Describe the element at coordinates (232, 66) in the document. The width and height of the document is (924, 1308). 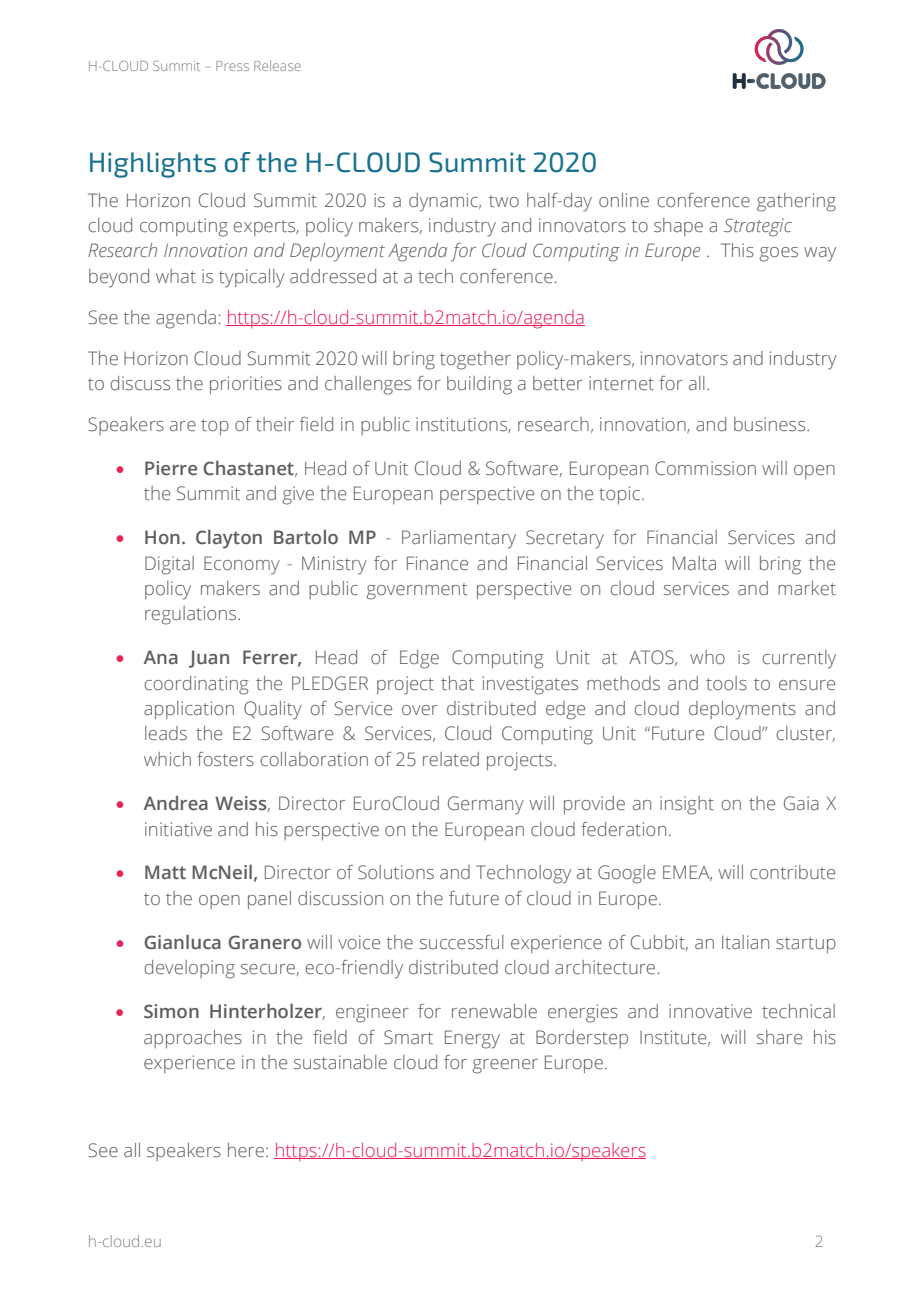
I see `Press` at that location.
